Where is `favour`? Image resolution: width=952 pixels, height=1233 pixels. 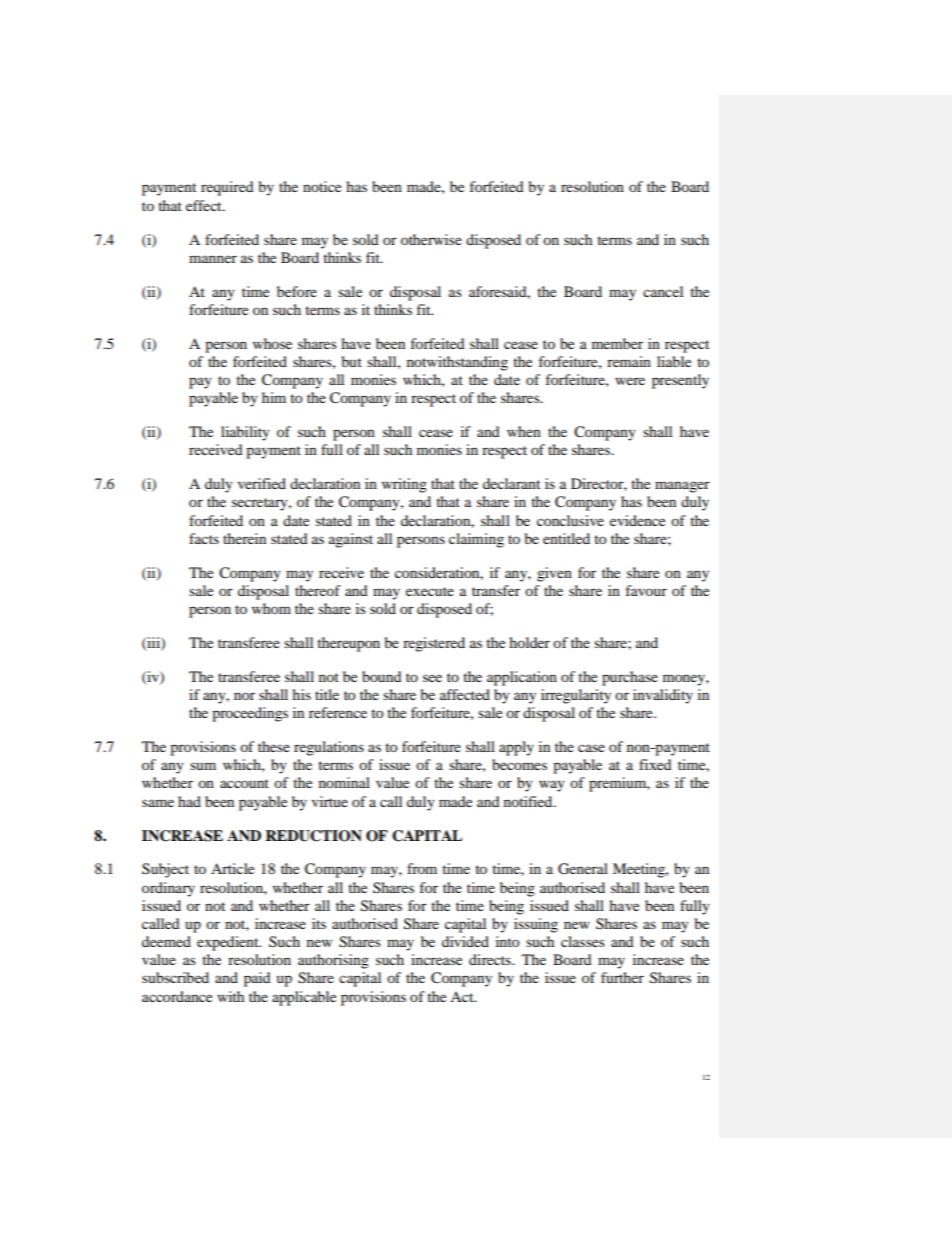
favour is located at coordinates (646, 590).
